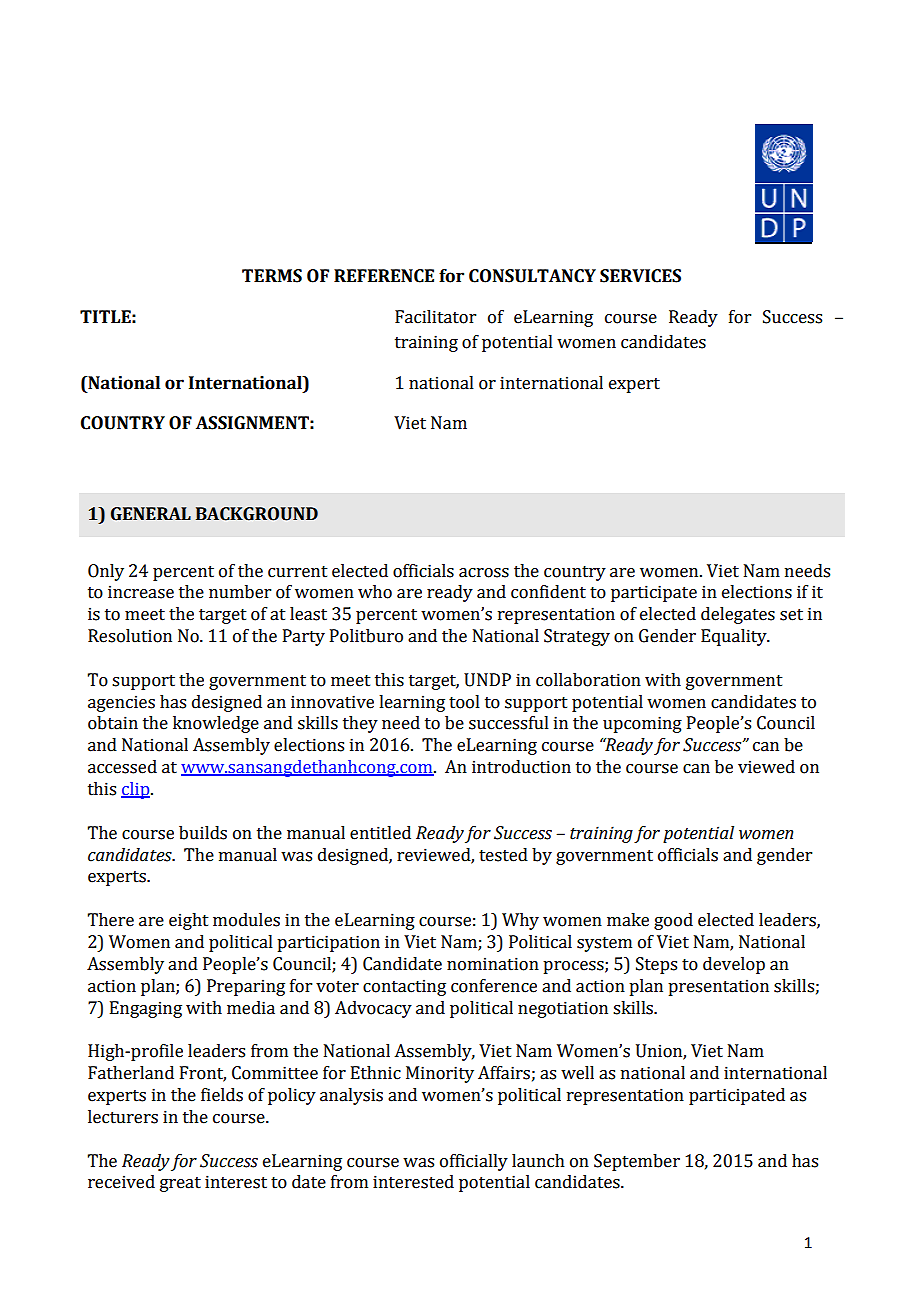  I want to click on Facilitator, so click(435, 317).
